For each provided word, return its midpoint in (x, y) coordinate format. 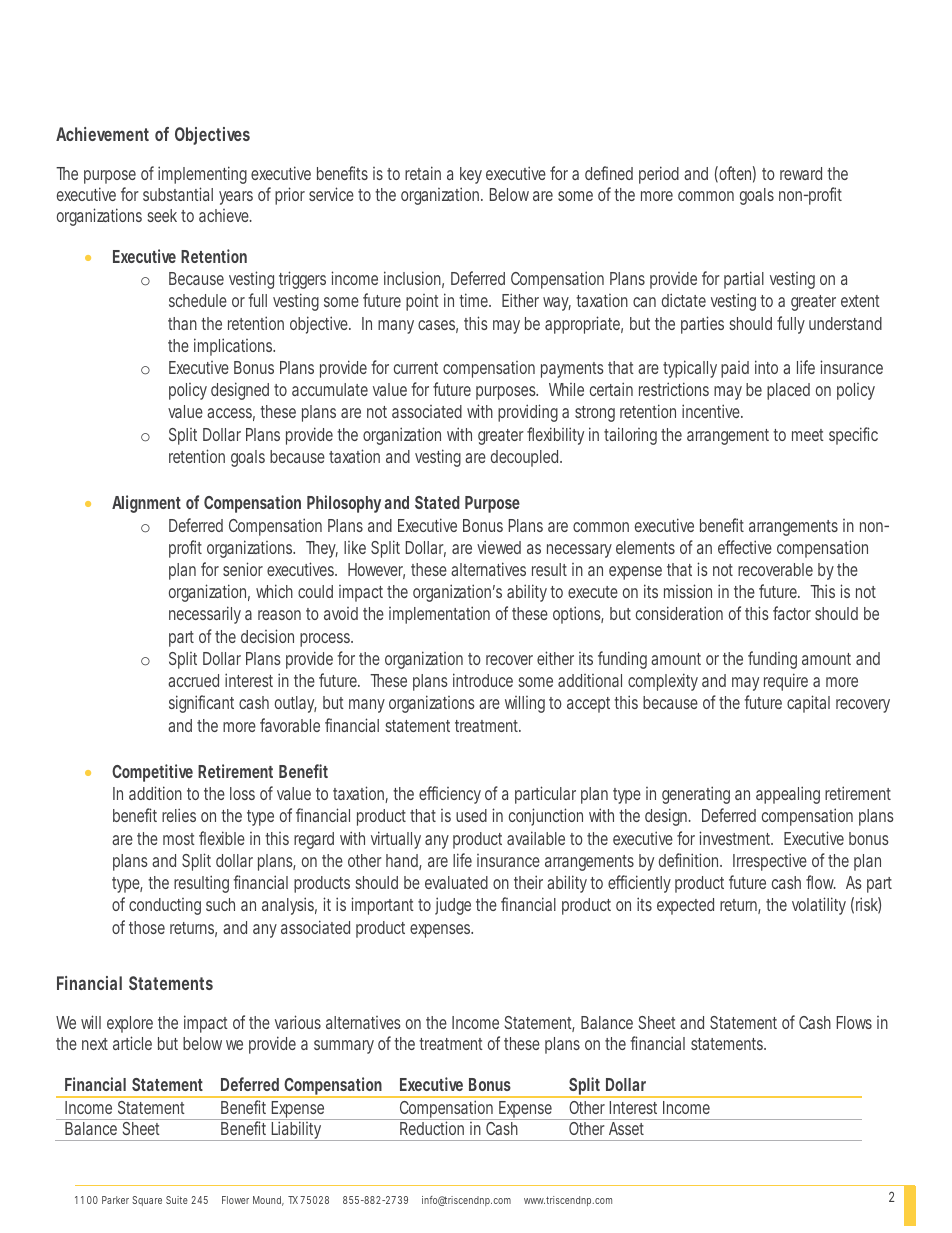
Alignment (146, 504)
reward (801, 173)
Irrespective (770, 862)
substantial (178, 194)
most (179, 839)
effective (745, 547)
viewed (499, 547)
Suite (177, 1200)
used (471, 815)
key (471, 177)
